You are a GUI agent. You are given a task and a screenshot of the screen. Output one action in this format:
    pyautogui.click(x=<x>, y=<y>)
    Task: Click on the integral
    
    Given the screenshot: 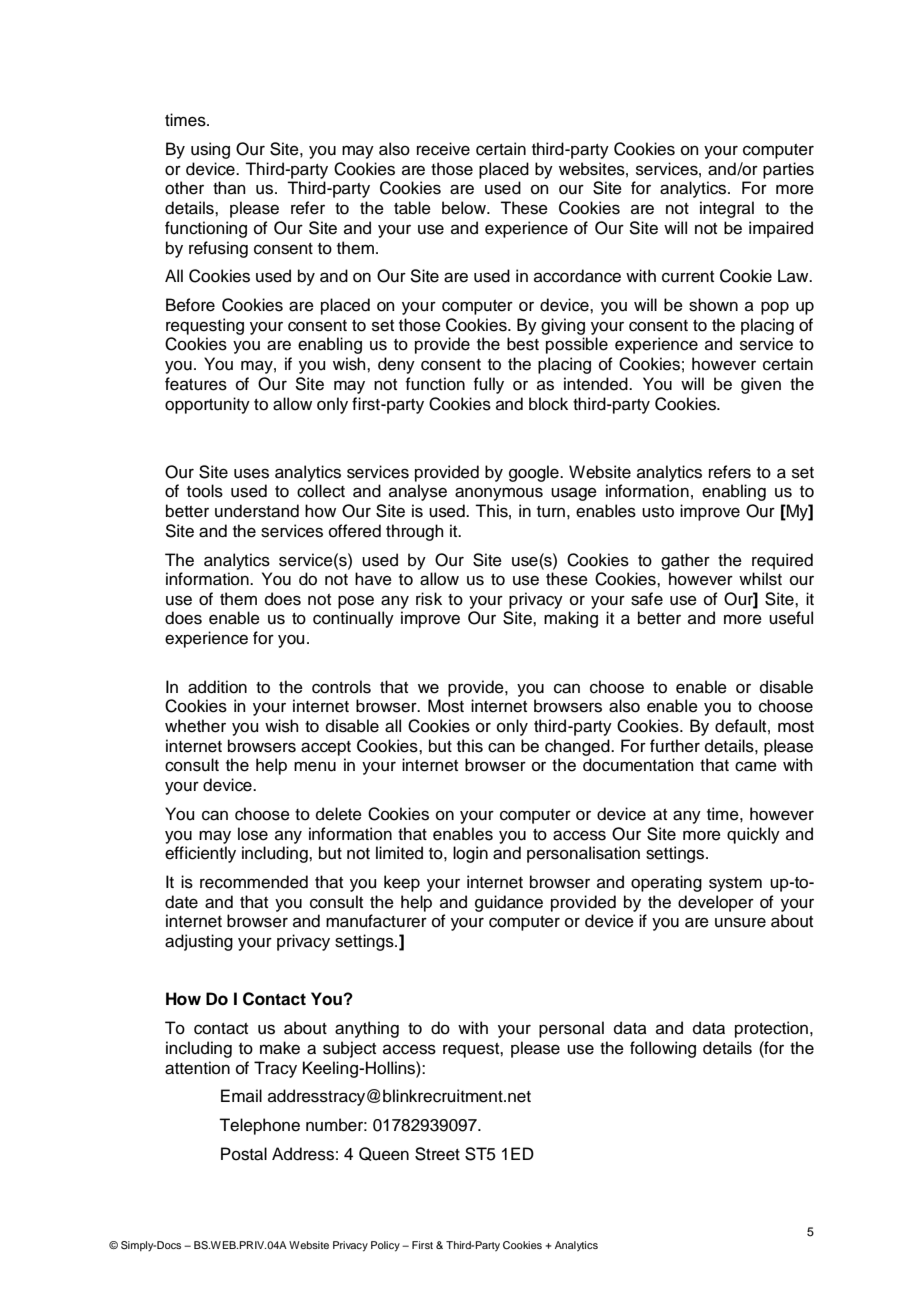 What is the action you would take?
    pyautogui.click(x=727, y=209)
